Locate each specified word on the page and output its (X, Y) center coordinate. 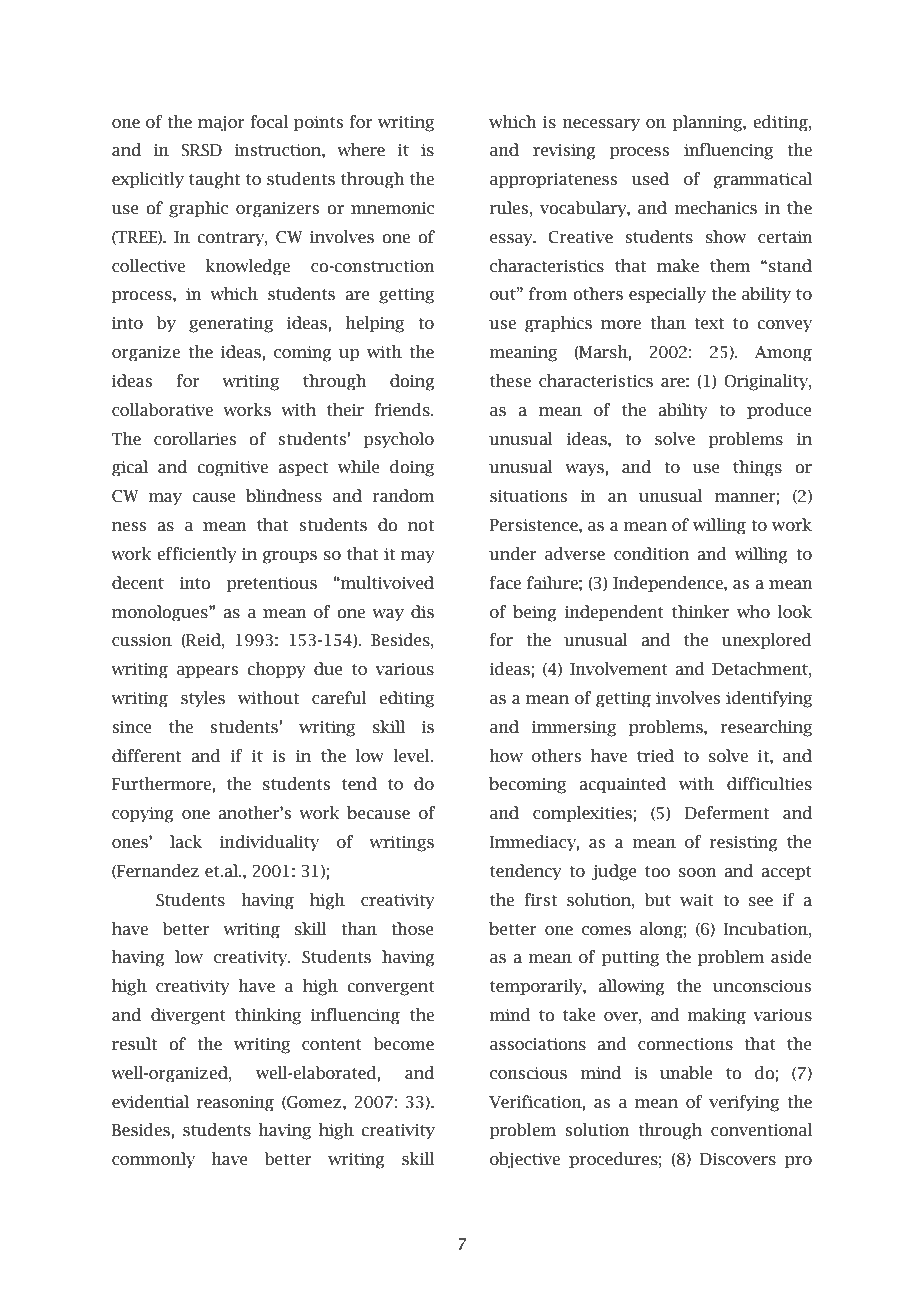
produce (779, 411)
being (535, 613)
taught (214, 180)
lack (186, 842)
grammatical (762, 180)
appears (207, 672)
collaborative (162, 410)
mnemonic (392, 208)
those (412, 929)
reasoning (235, 1104)
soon (698, 873)
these (510, 381)
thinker (700, 612)
